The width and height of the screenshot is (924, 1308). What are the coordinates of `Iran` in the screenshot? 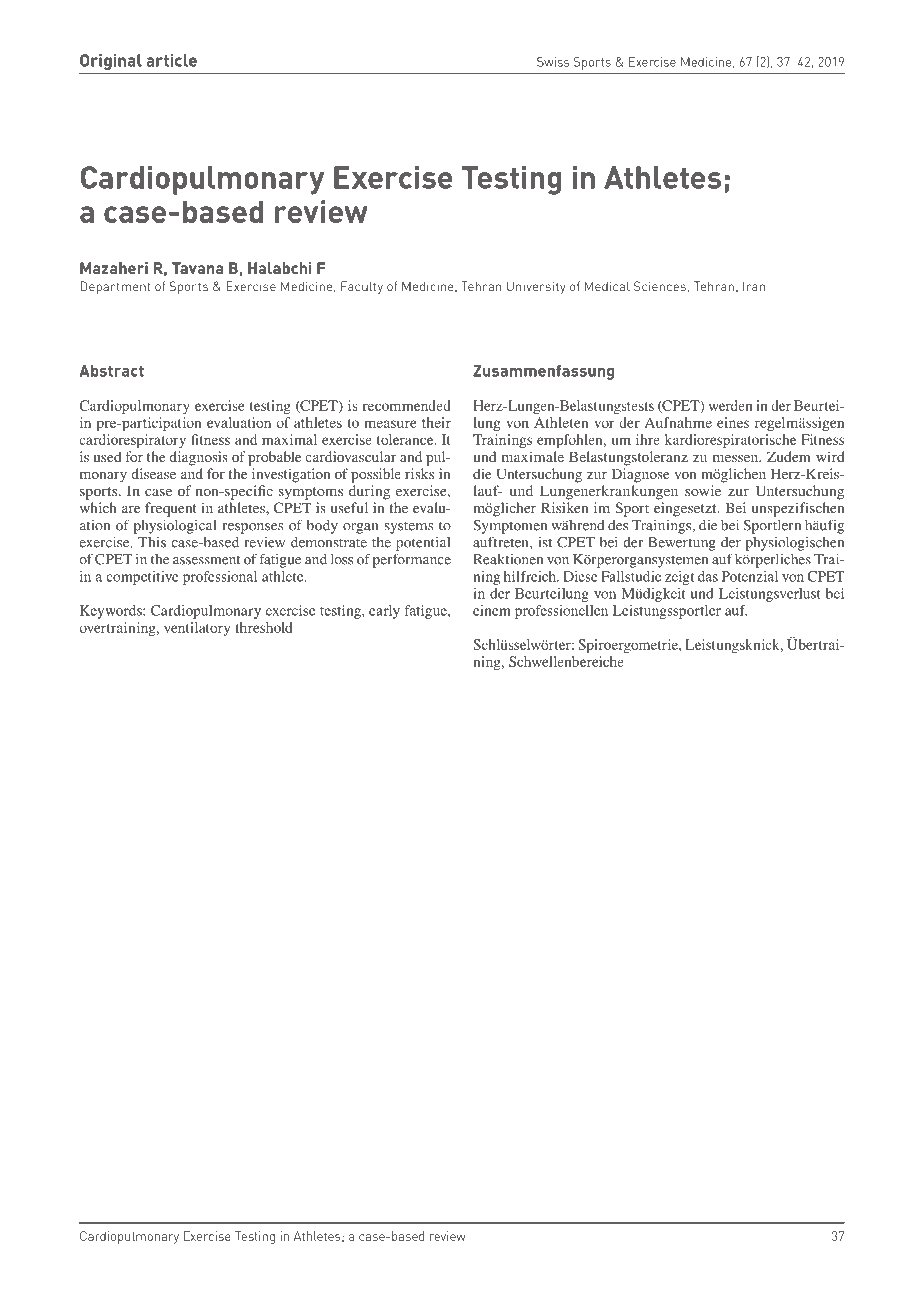 It's located at (754, 286).
